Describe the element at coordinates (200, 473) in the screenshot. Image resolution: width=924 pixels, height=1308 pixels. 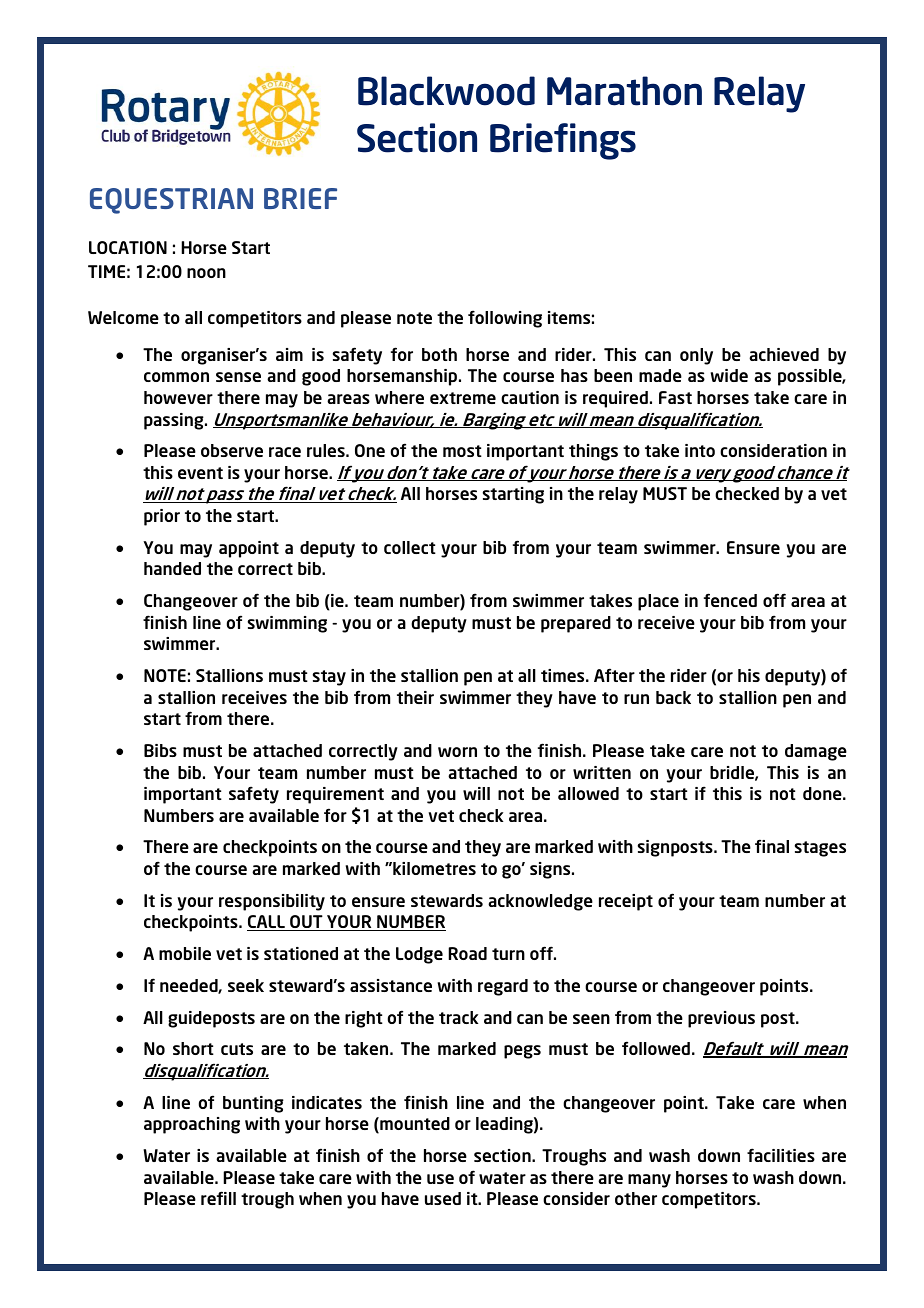
I see `event` at that location.
